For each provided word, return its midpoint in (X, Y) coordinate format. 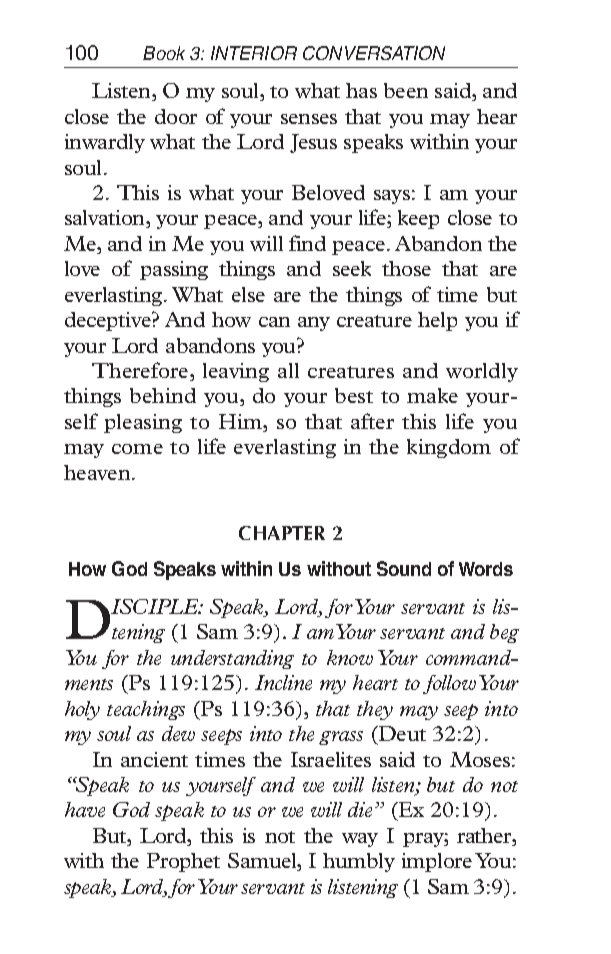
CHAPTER (282, 533)
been (406, 90)
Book (164, 53)
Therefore (141, 371)
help (437, 321)
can (274, 322)
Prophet (183, 862)
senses (309, 119)
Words (486, 569)
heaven (98, 472)
